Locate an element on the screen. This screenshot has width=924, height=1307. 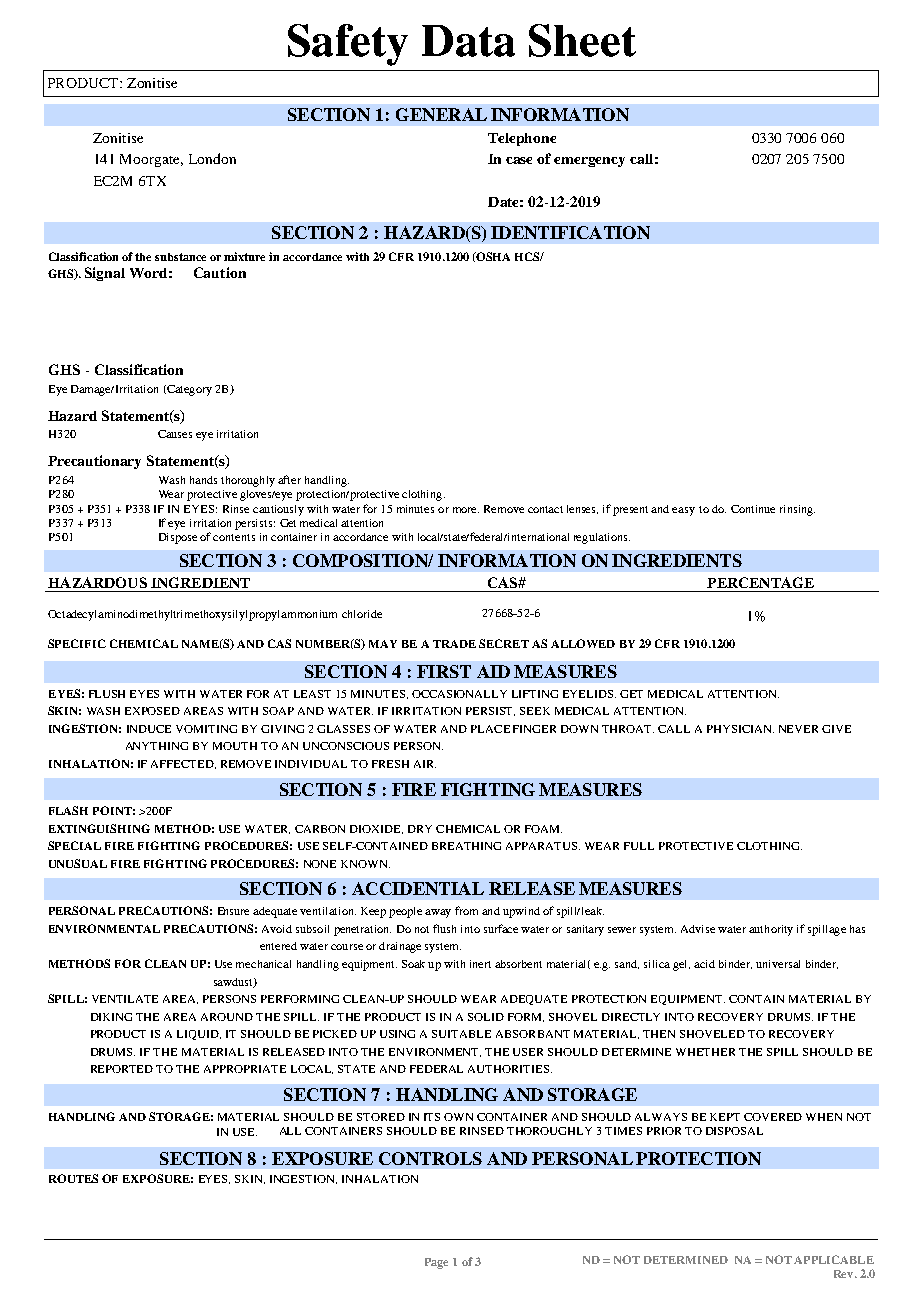
Page is located at coordinates (436, 1263).
